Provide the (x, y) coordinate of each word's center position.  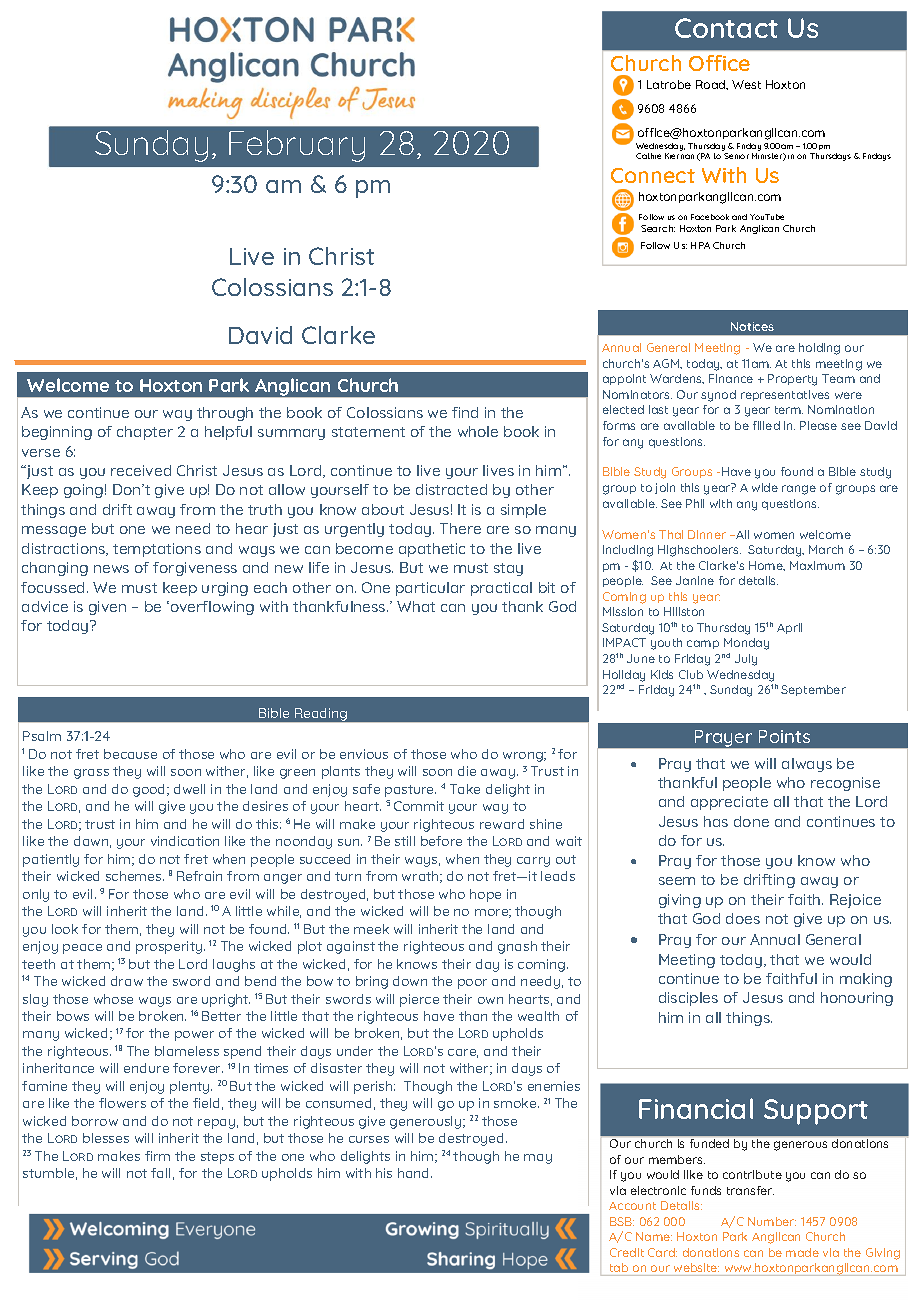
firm (157, 1156)
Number (772, 1221)
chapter (145, 433)
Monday (746, 644)
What (416, 606)
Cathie (648, 156)
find (465, 412)
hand (415, 1173)
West (746, 84)
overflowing (211, 608)
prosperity (170, 947)
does (743, 918)
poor (472, 984)
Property (792, 380)
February (297, 146)
